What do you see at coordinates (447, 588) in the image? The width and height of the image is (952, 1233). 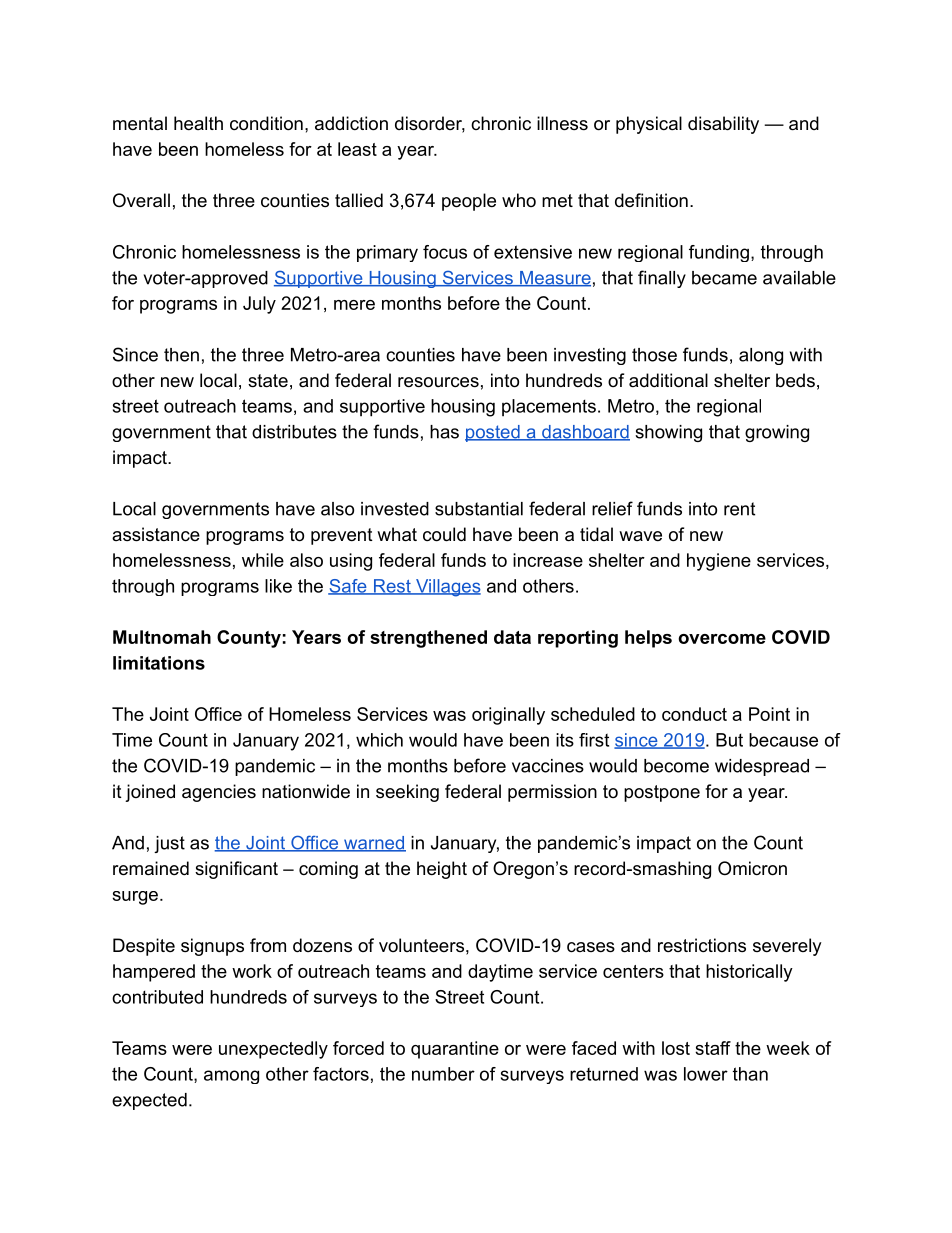 I see `Villages` at bounding box center [447, 588].
